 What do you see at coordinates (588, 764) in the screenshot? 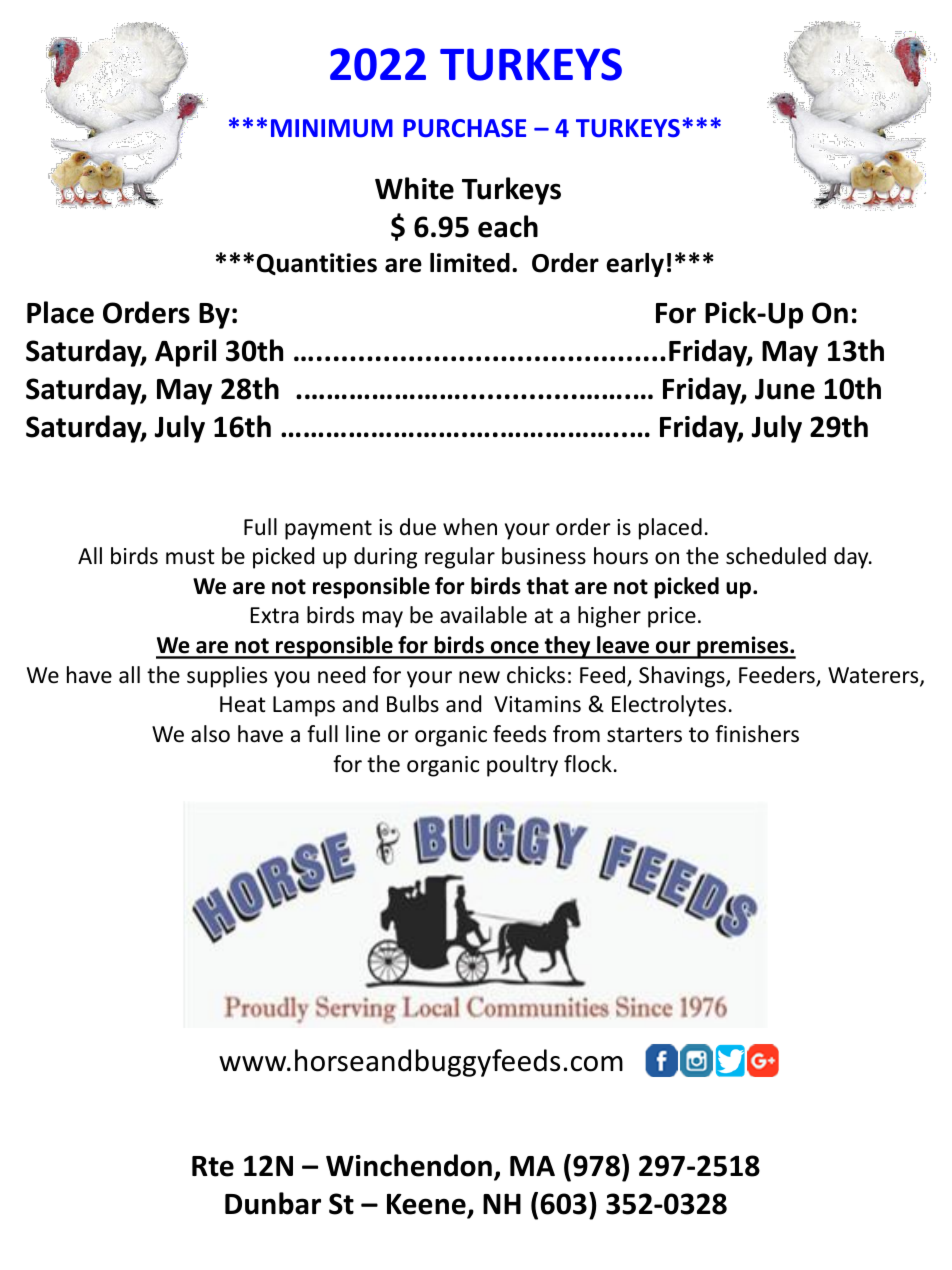
I see `flock` at bounding box center [588, 764].
